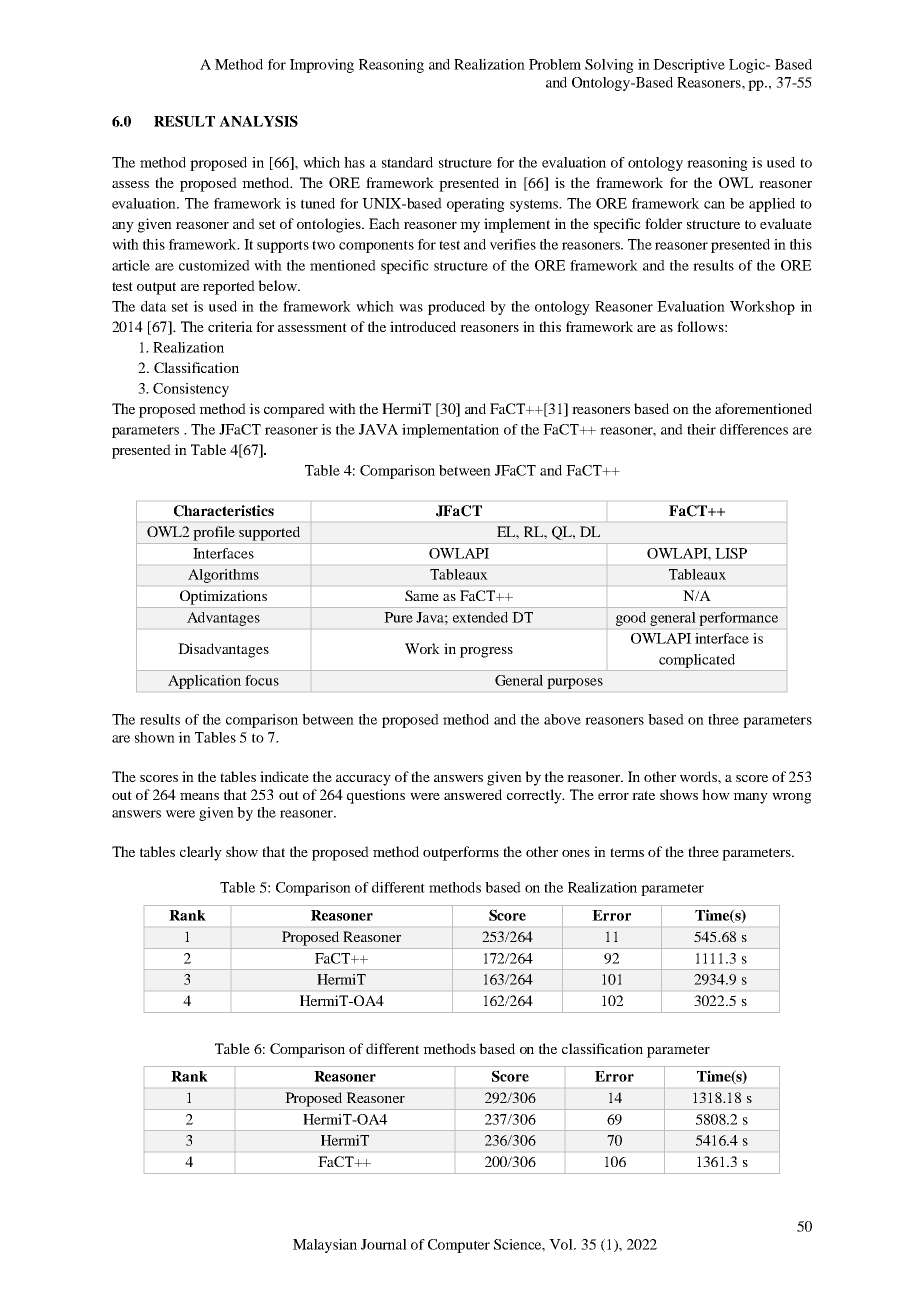 This screenshot has width=924, height=1308. What do you see at coordinates (258, 121) in the screenshot?
I see `ANALYSIS` at bounding box center [258, 121].
